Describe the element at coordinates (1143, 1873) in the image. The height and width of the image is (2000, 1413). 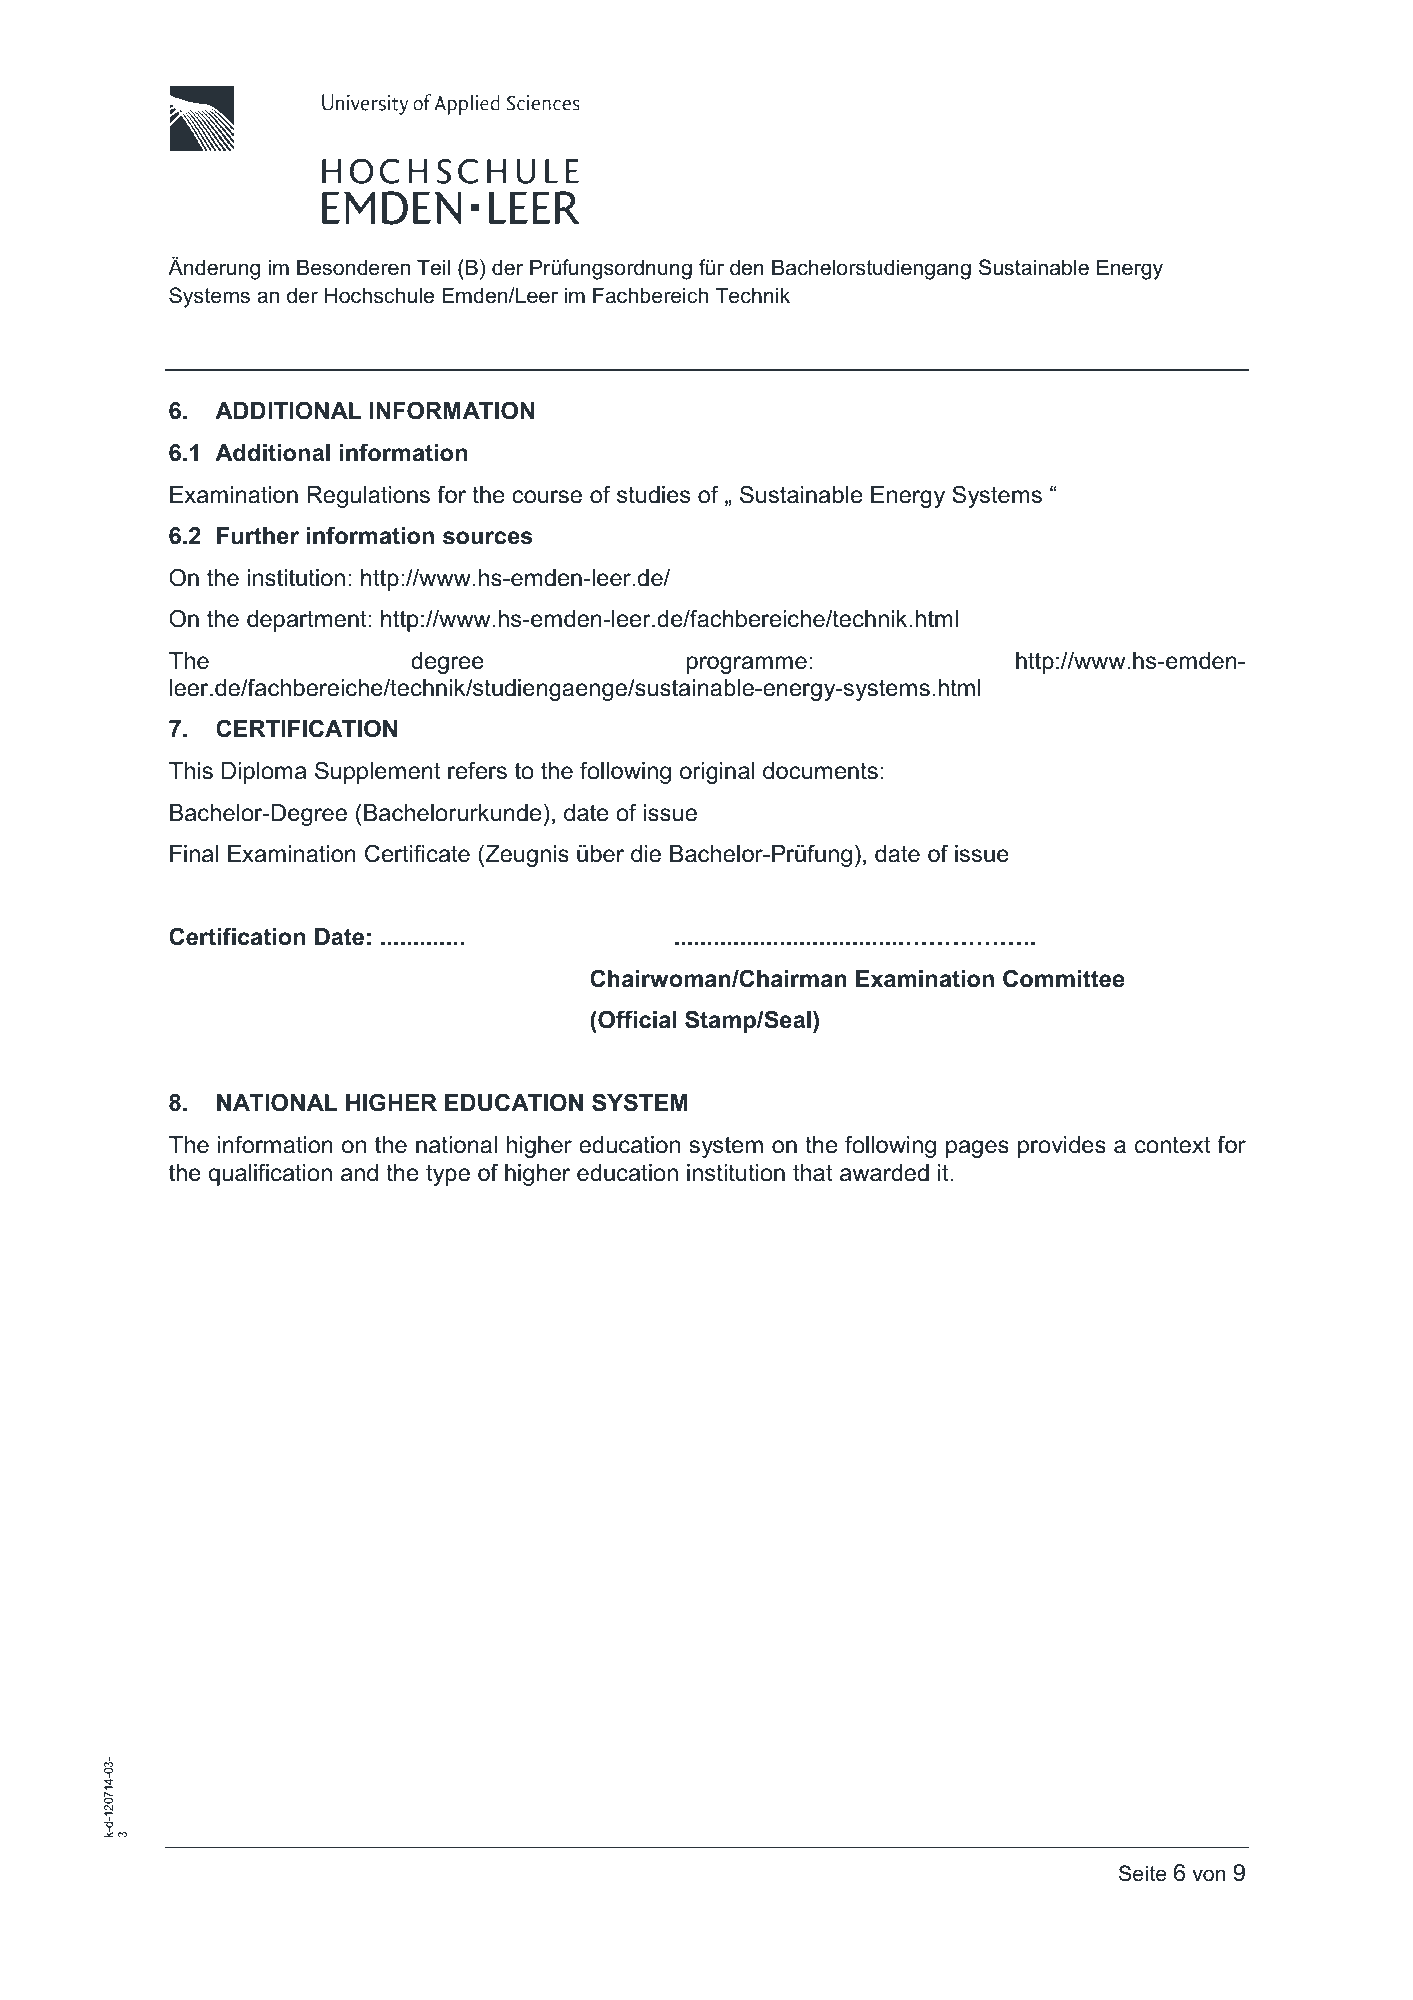
I see `Seite` at that location.
